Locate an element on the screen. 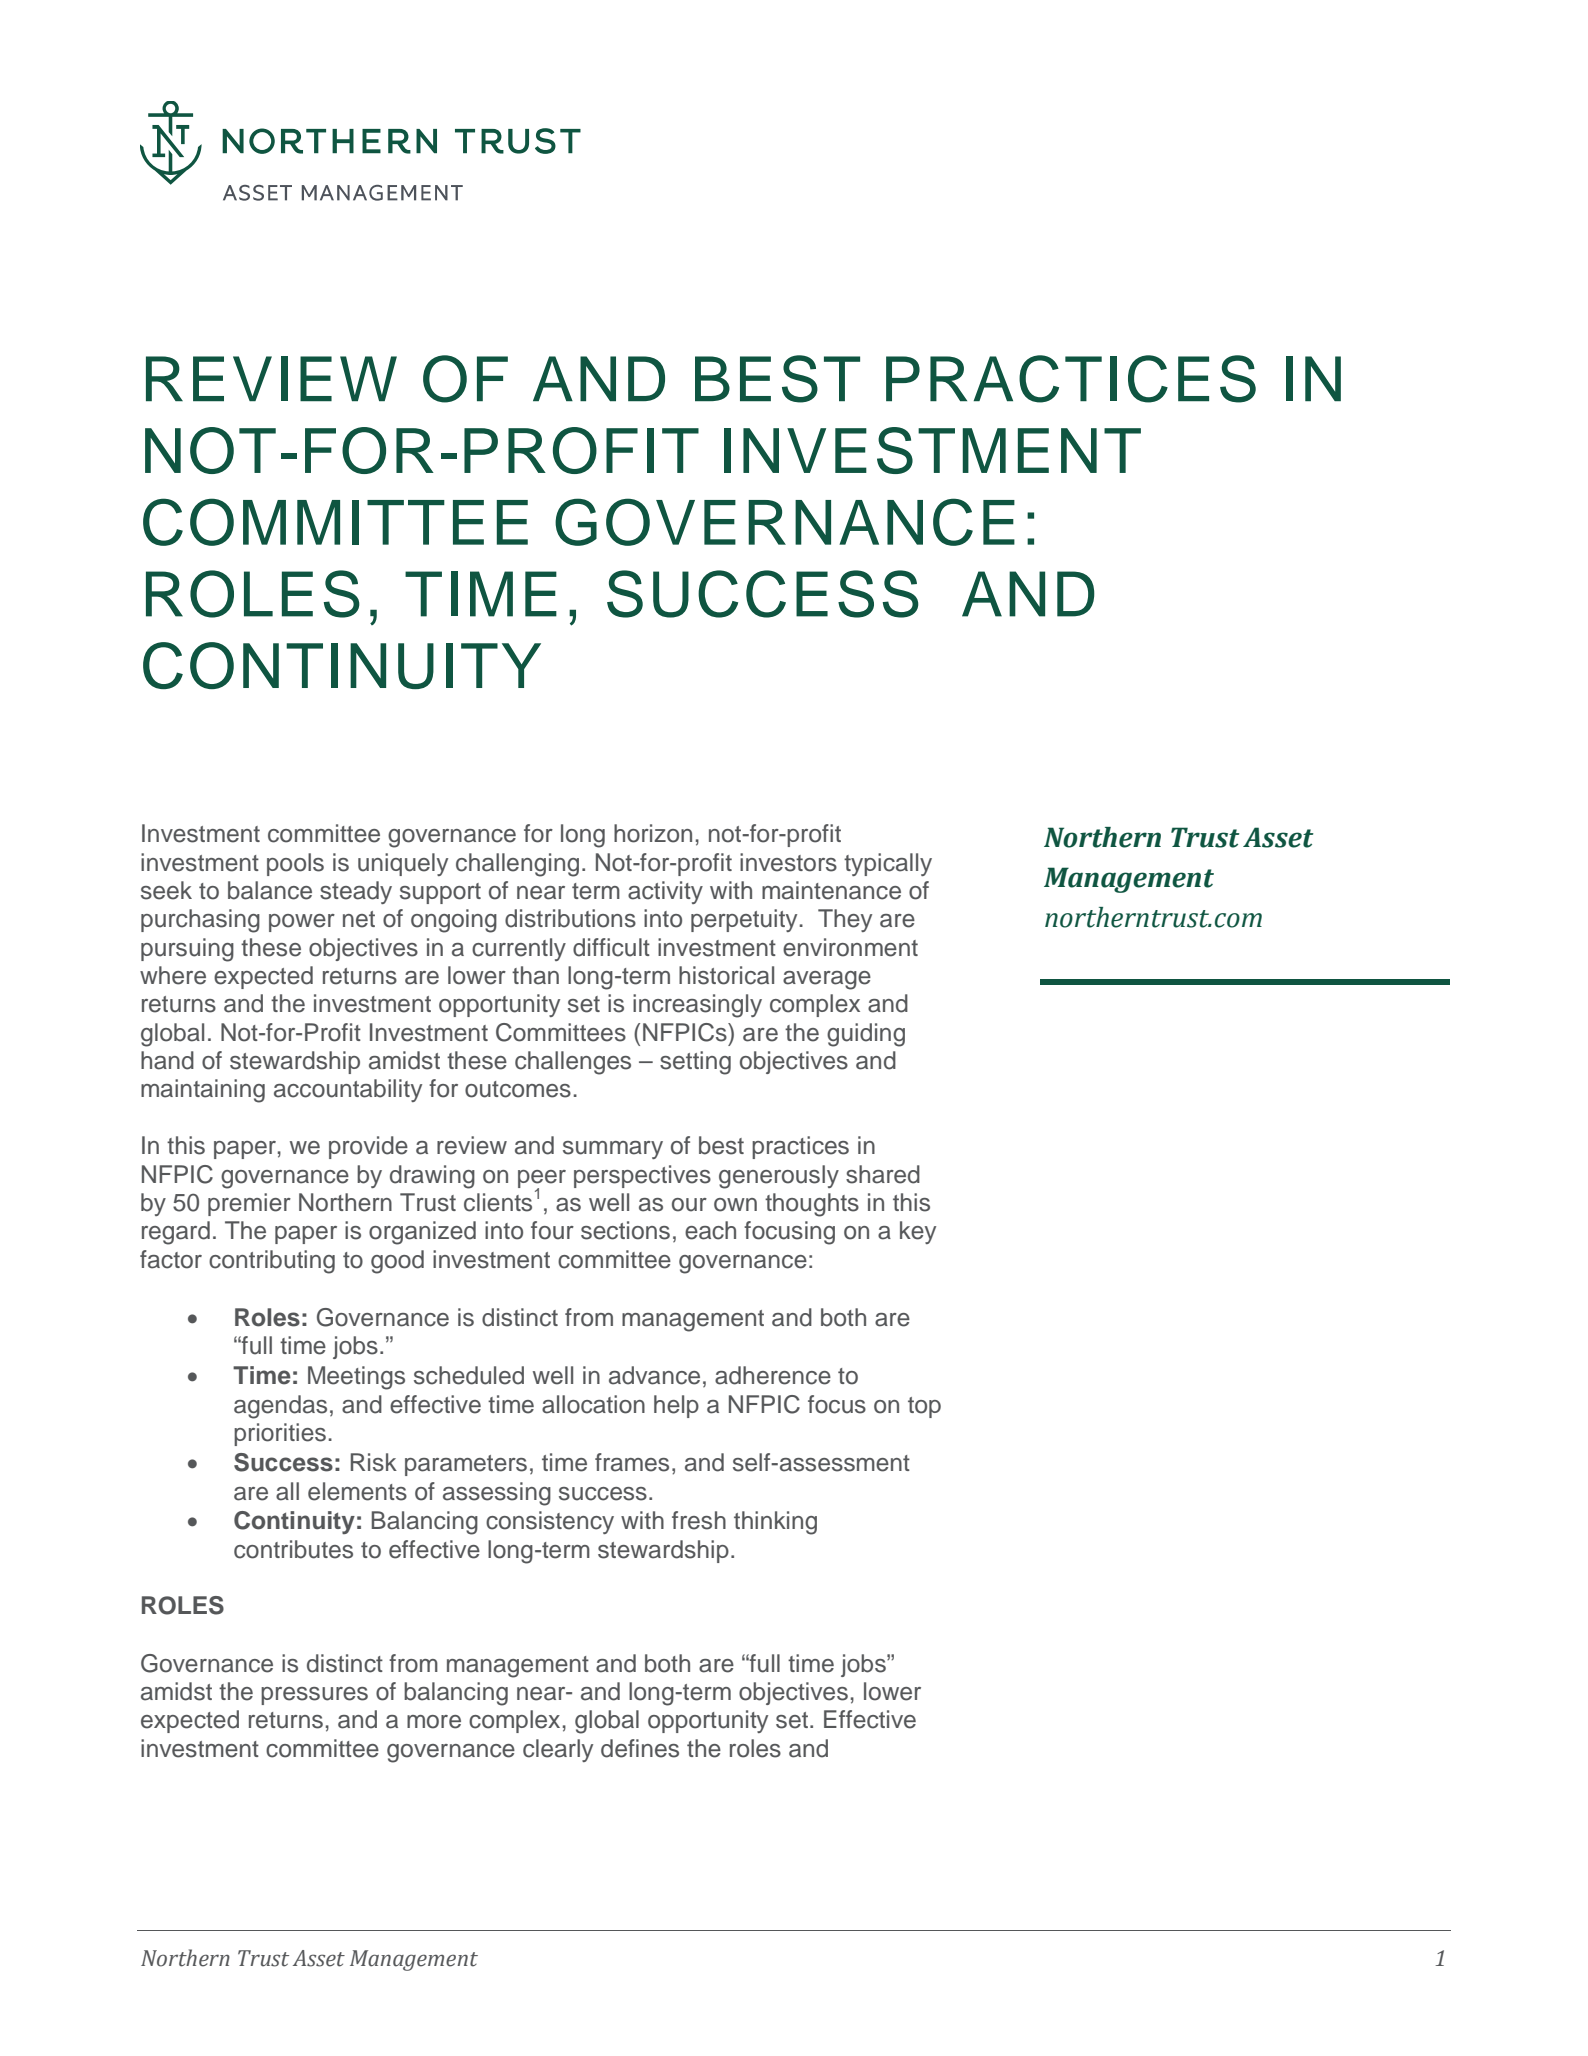  agendas is located at coordinates (280, 1407).
